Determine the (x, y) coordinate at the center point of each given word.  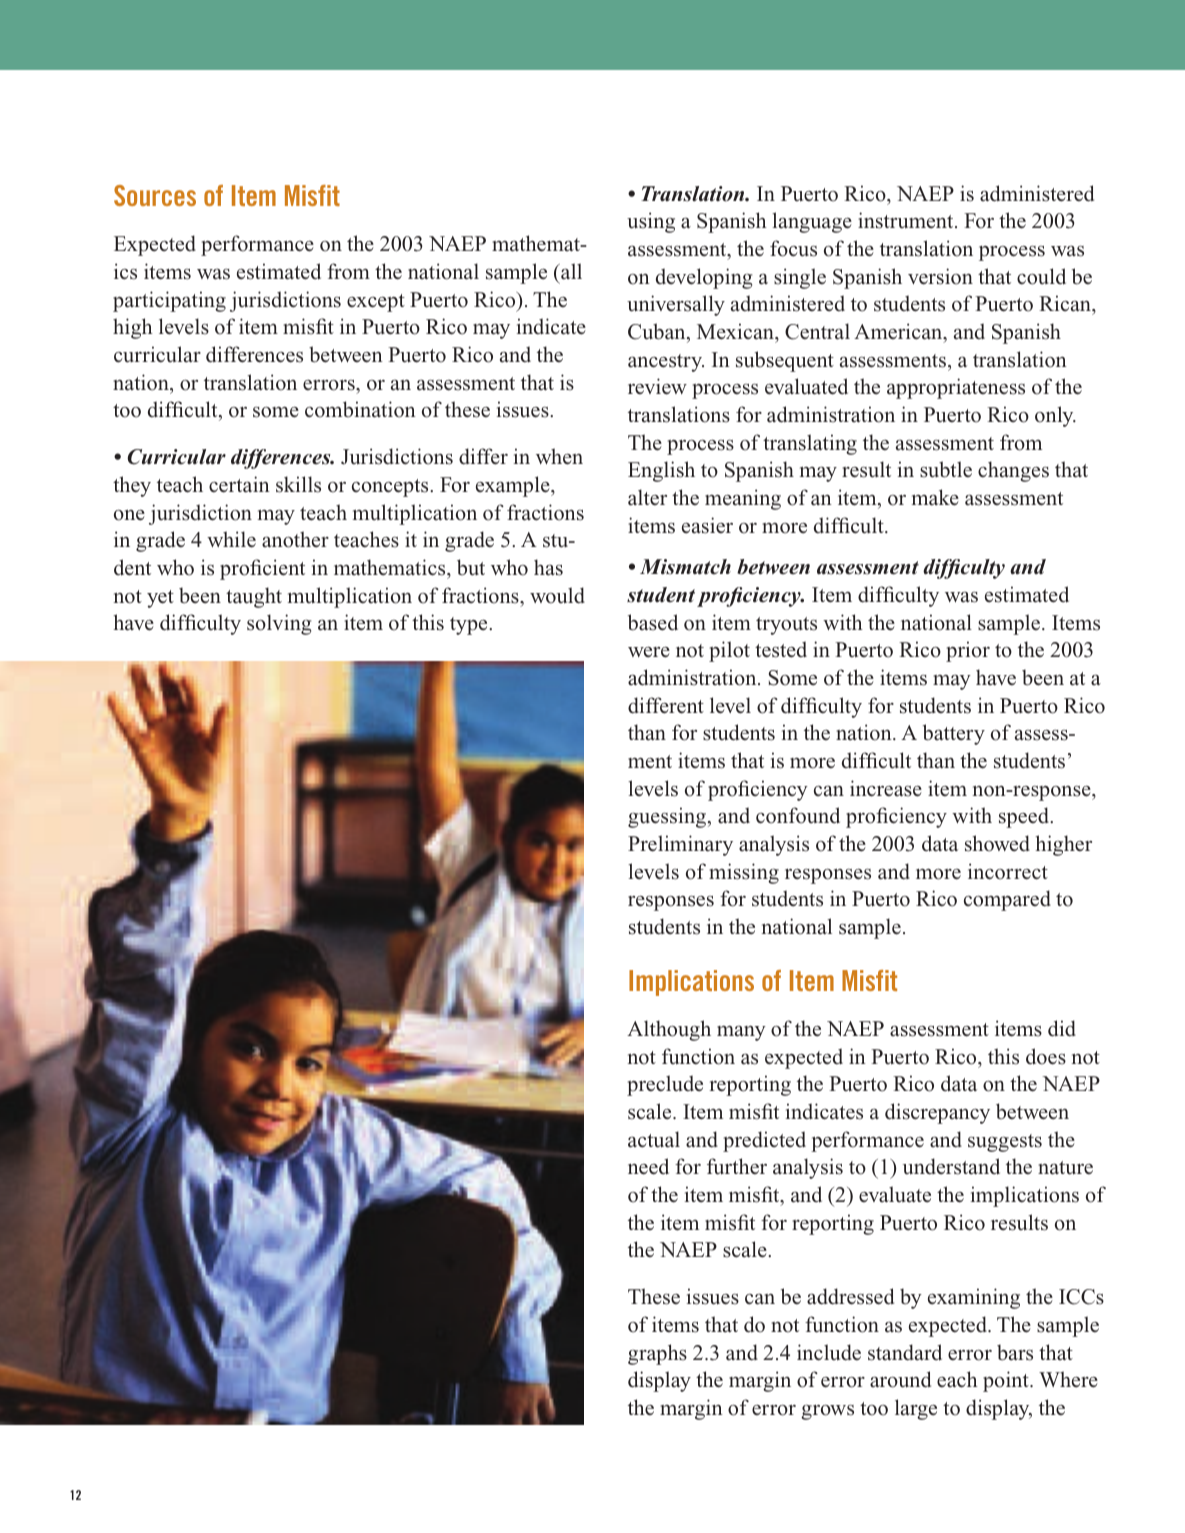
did (1062, 1028)
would (557, 595)
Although (669, 1030)
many (741, 1033)
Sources (155, 195)
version (940, 276)
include (829, 1352)
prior (968, 651)
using (651, 222)
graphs (657, 1354)
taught (254, 597)
